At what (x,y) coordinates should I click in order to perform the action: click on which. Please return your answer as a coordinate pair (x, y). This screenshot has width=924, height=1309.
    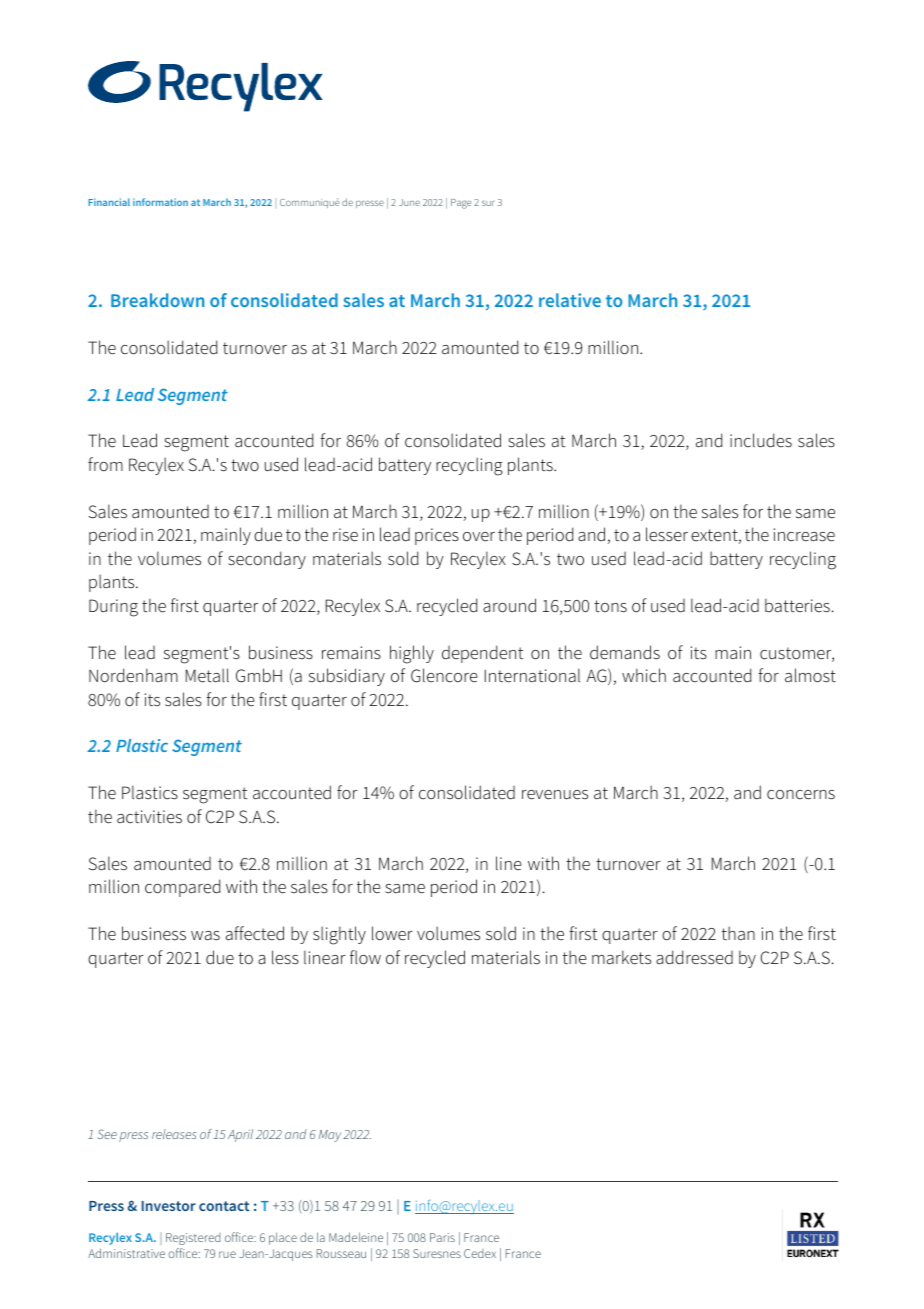
    Looking at the image, I should click on (644, 675).
